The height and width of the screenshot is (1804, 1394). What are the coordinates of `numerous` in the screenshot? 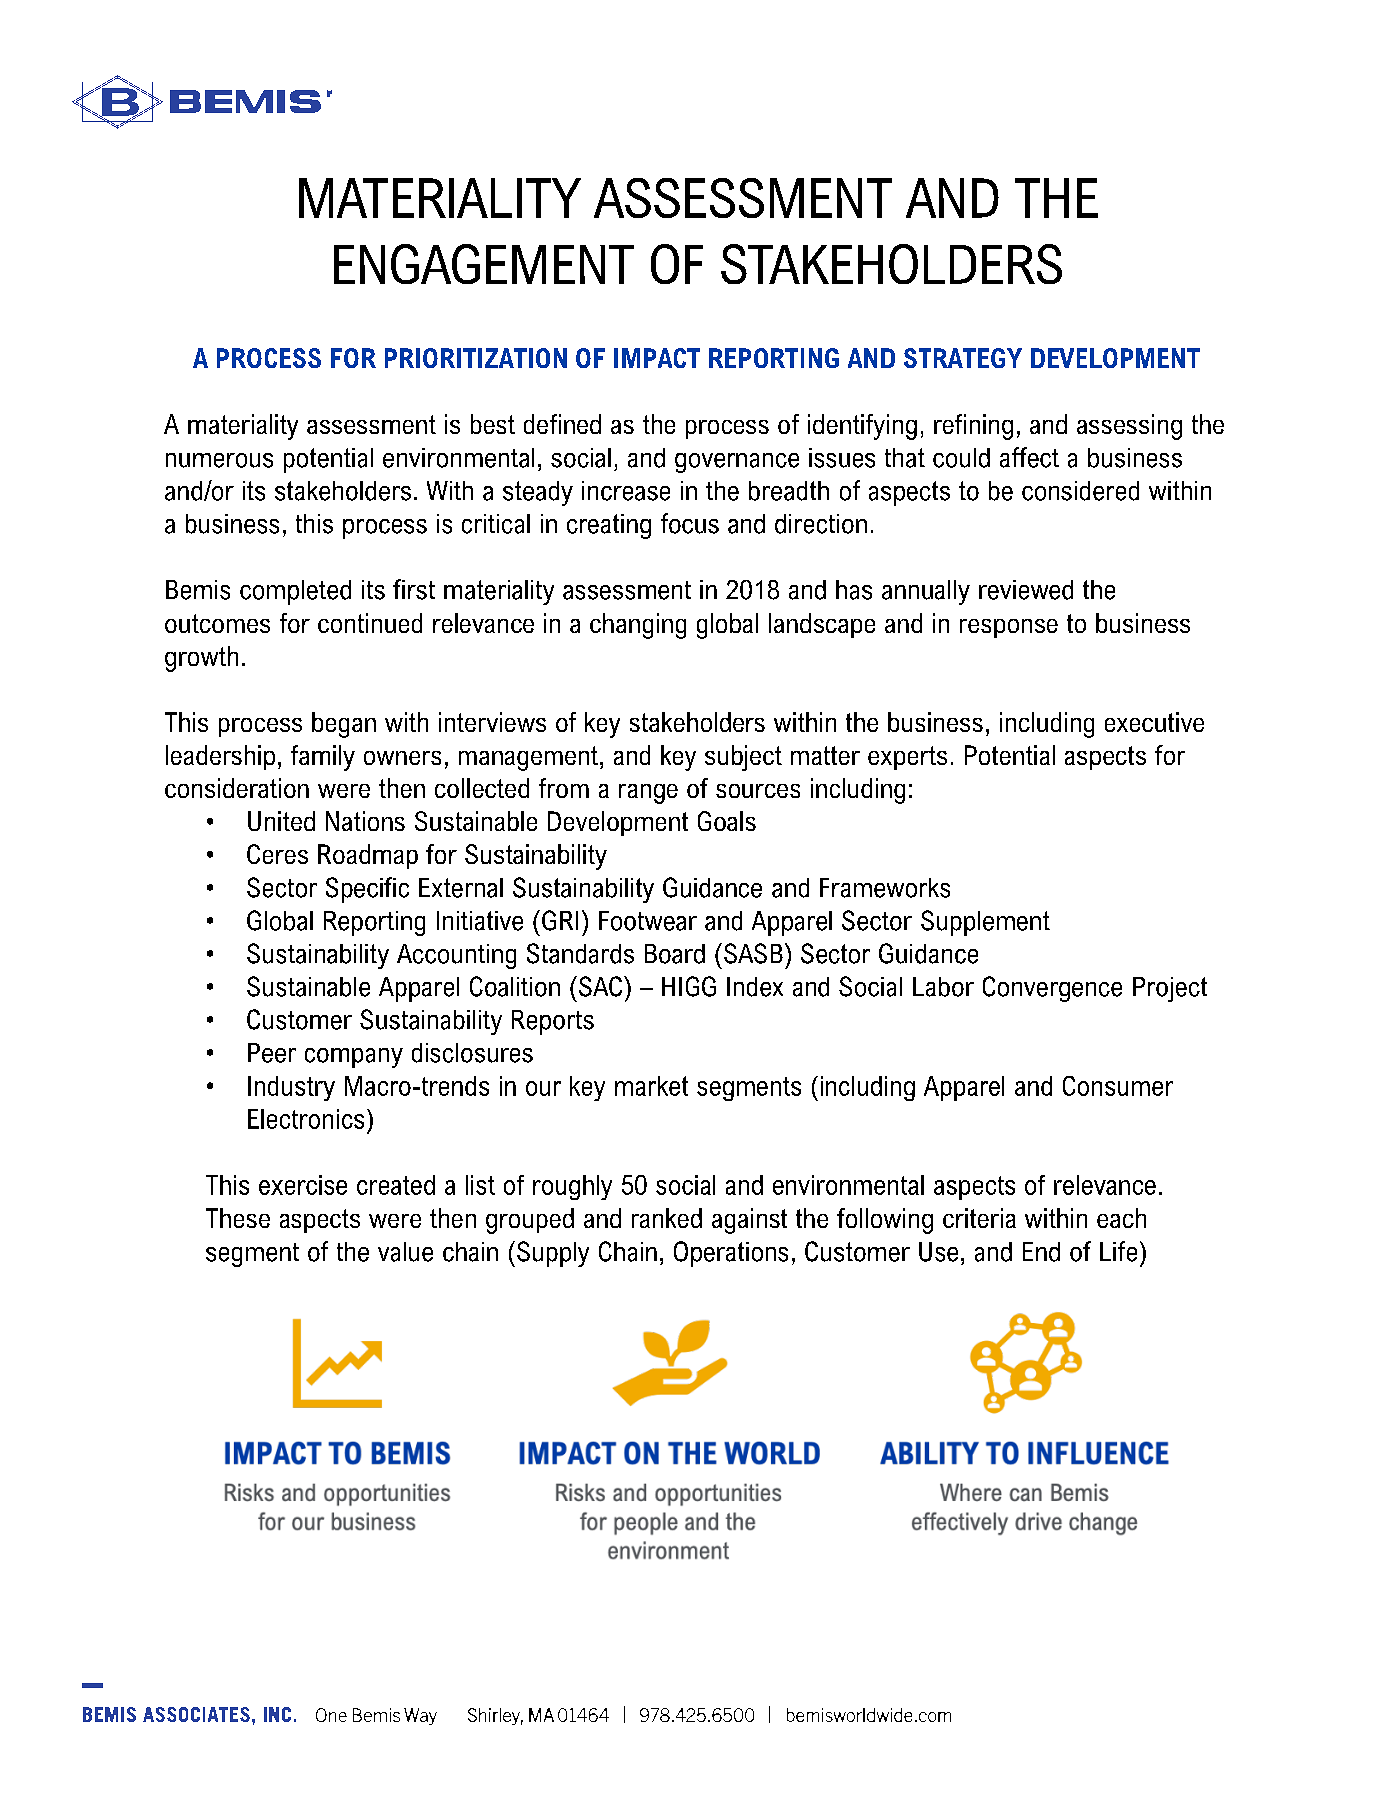 It's located at (219, 460).
